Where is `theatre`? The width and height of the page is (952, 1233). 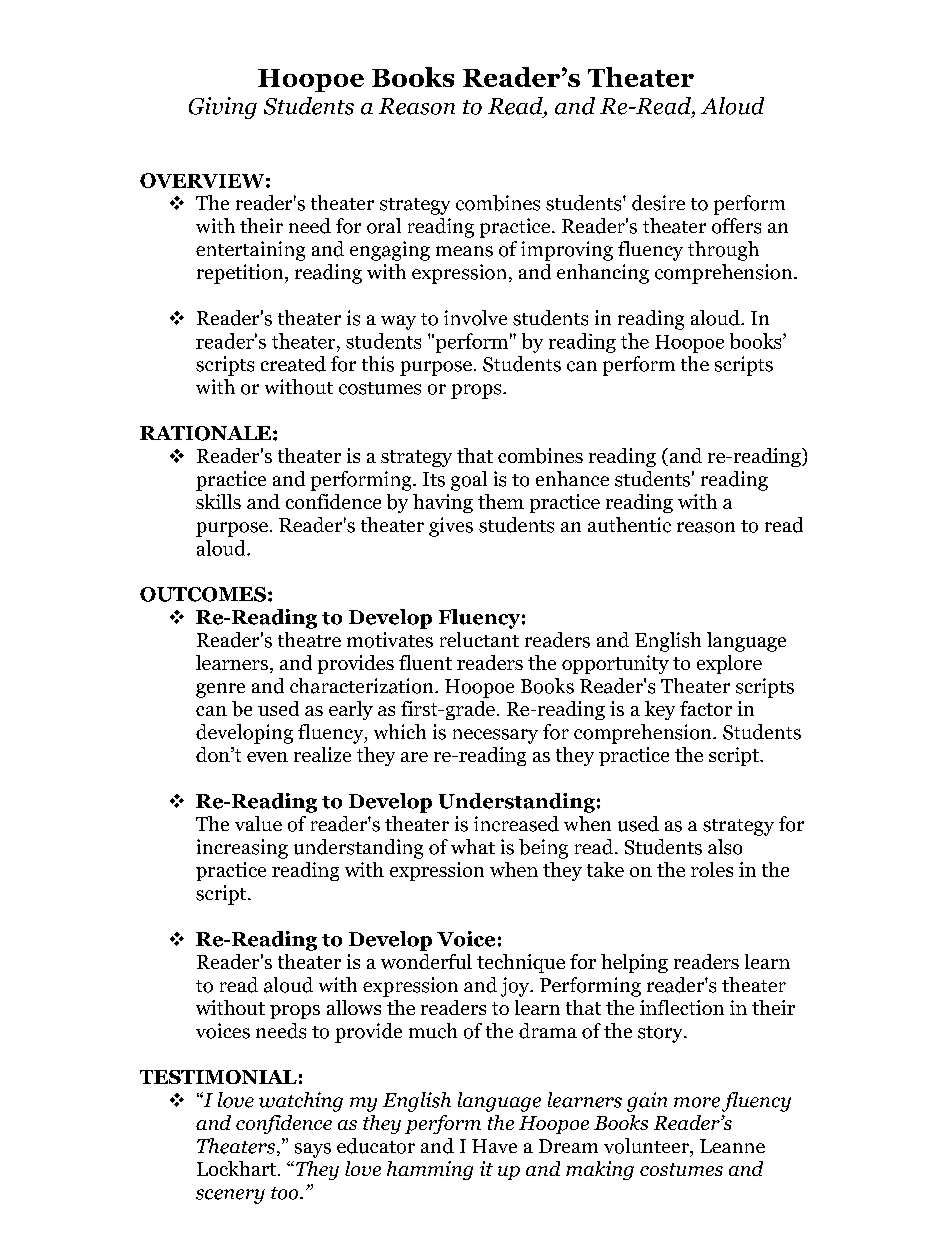 theatre is located at coordinates (309, 640).
